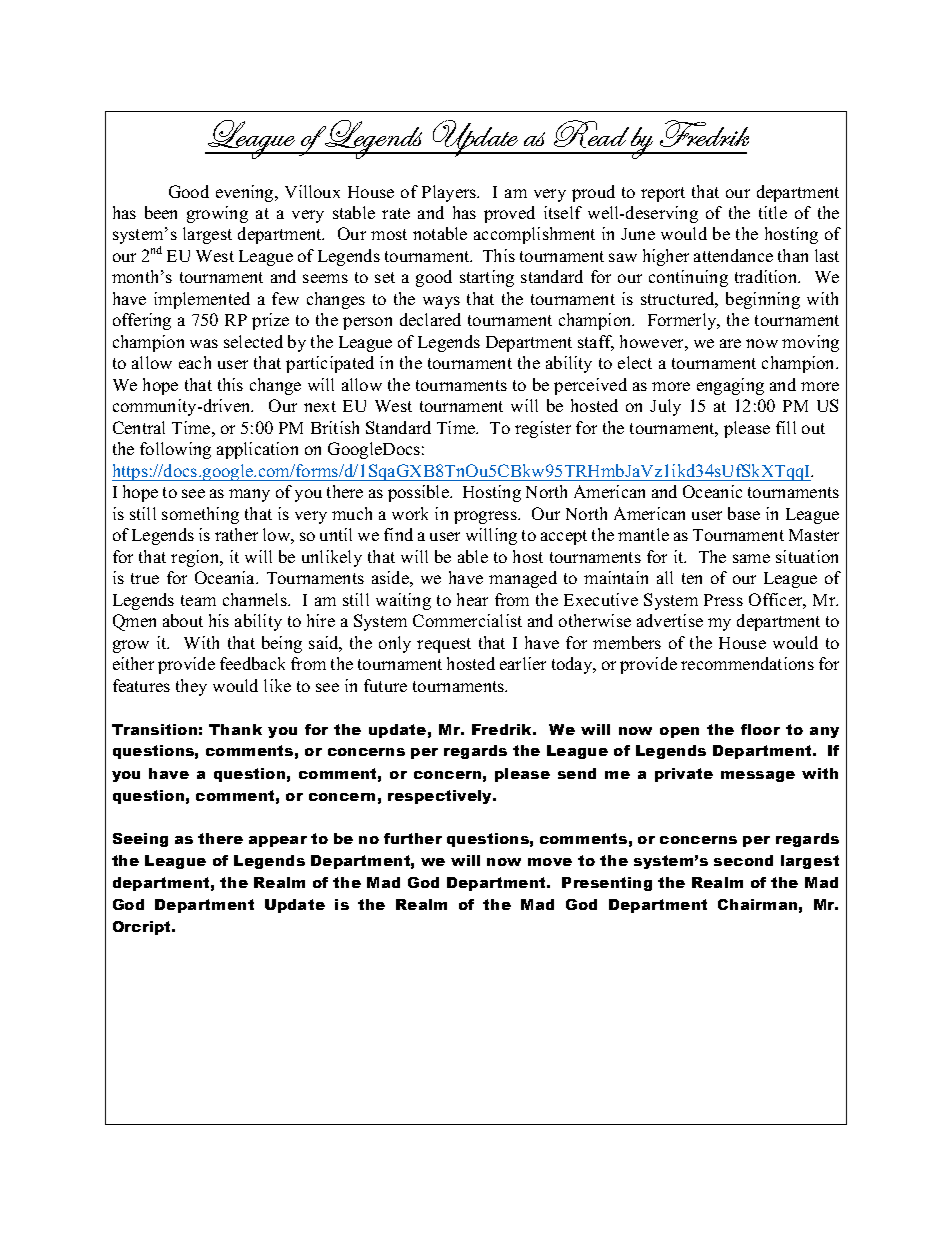 The image size is (952, 1233). What do you see at coordinates (550, 862) in the screenshot?
I see `move` at bounding box center [550, 862].
